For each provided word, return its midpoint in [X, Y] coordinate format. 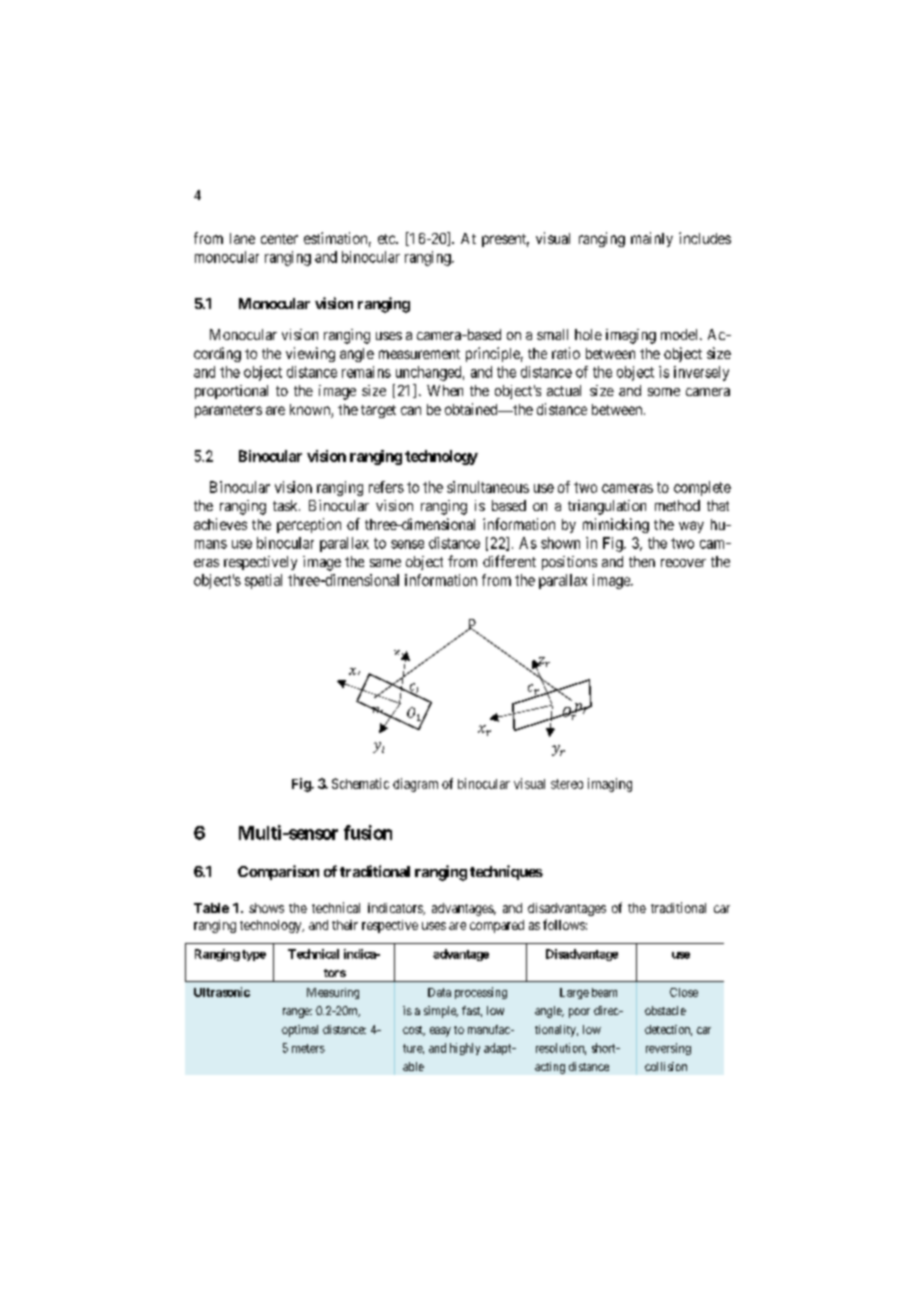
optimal [300, 1031]
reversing [668, 1049]
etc [387, 239]
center [279, 239]
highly [465, 1049]
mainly [652, 239]
